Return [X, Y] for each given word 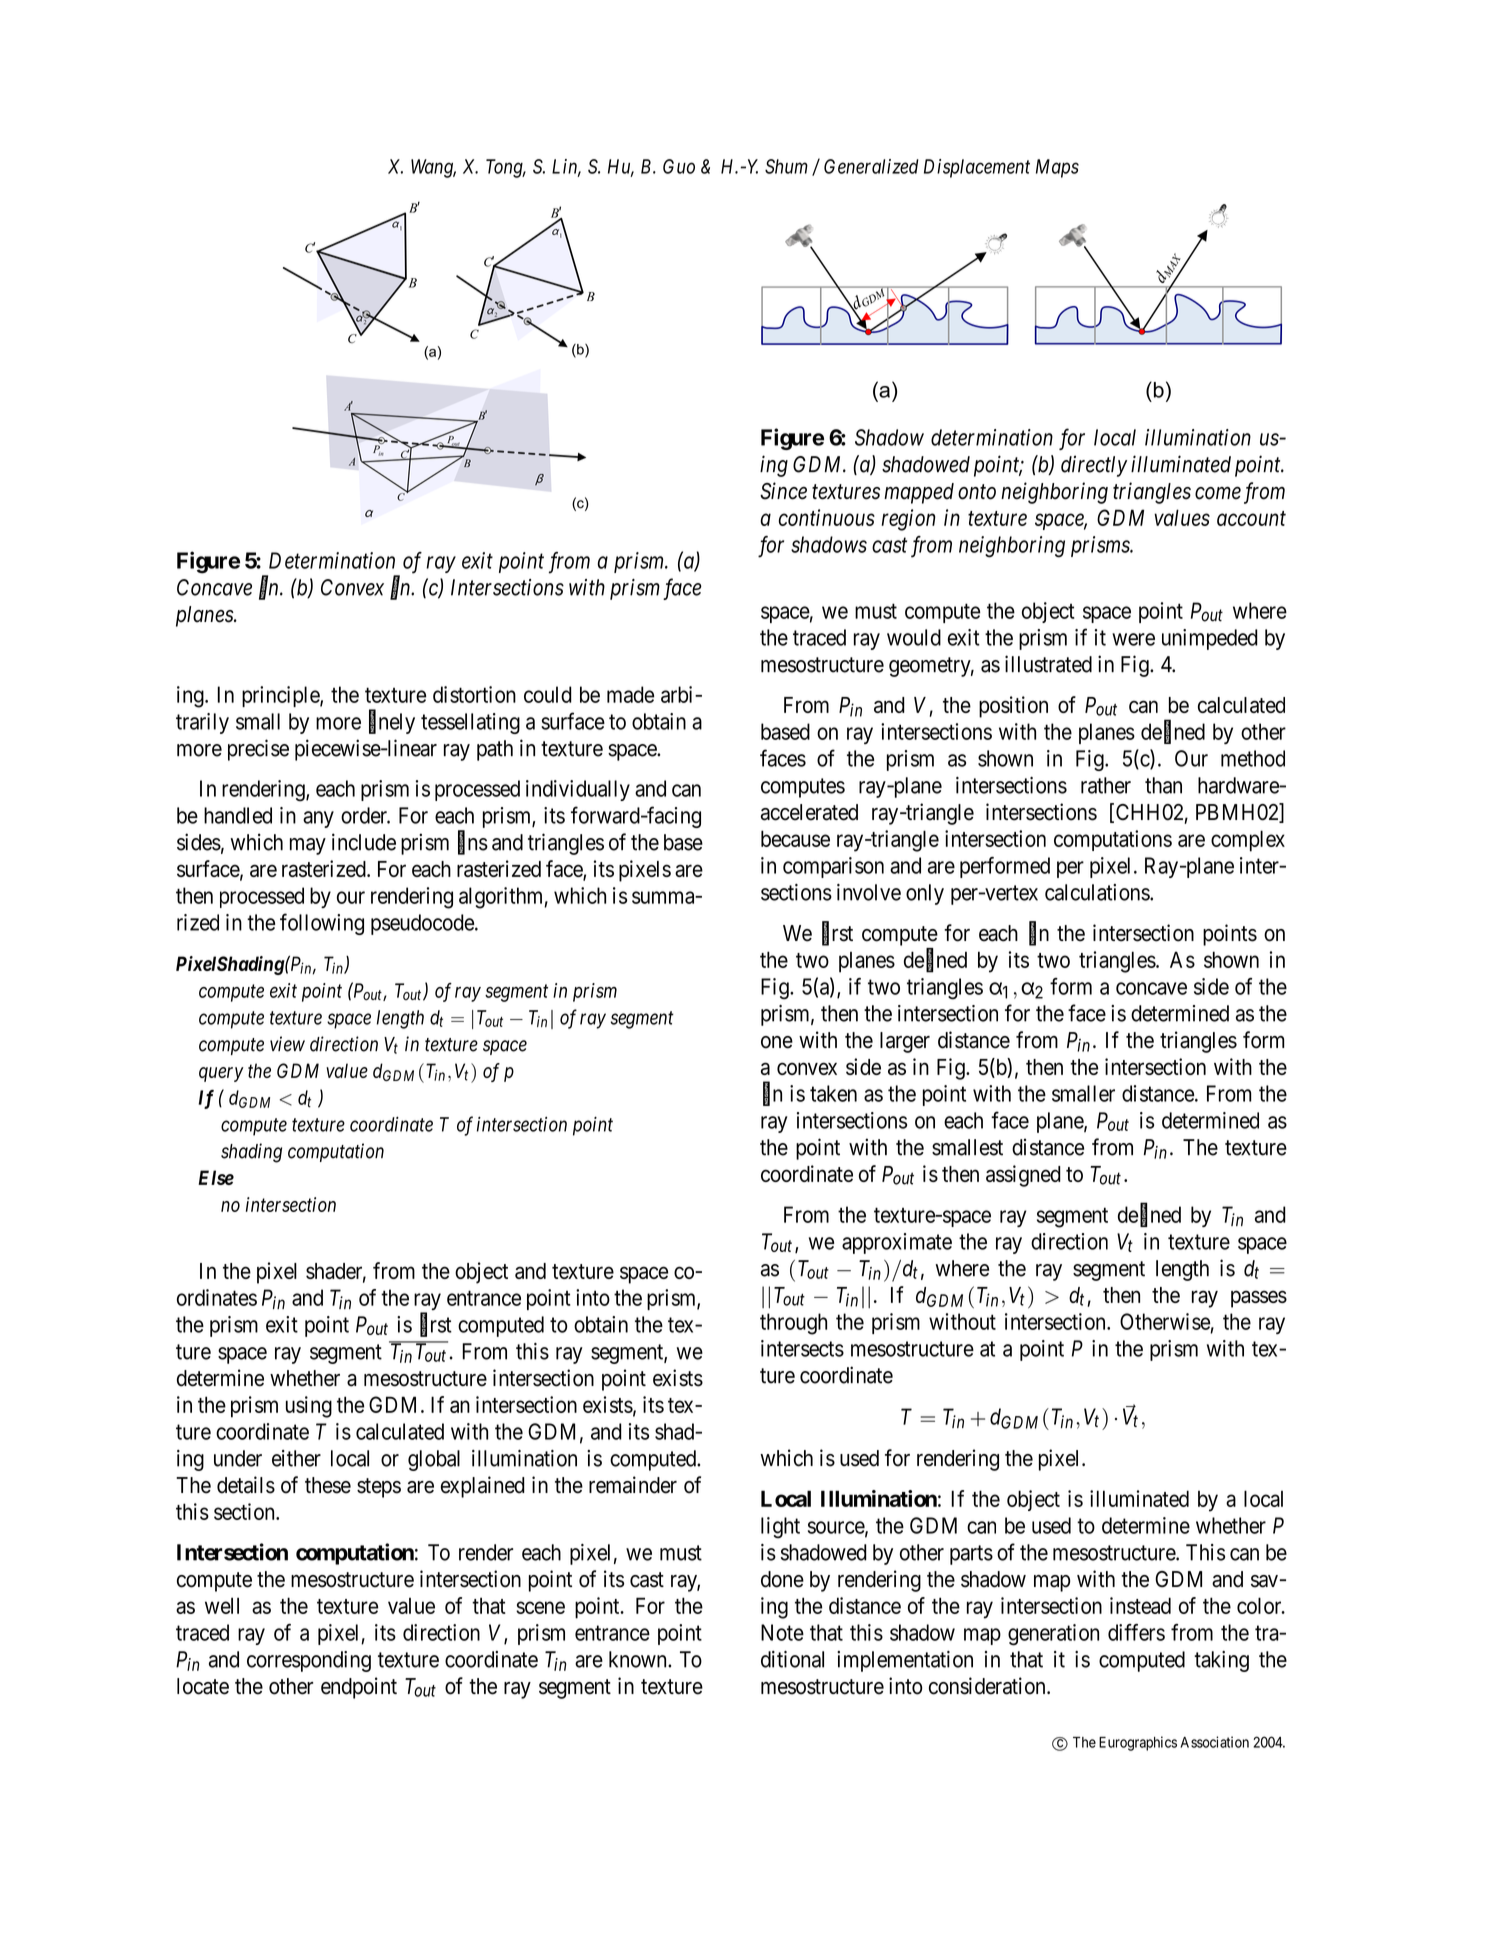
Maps [1057, 168]
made [630, 694]
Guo [679, 166]
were [1133, 639]
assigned [1023, 1176]
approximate [897, 1243]
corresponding [309, 1661]
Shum [786, 166]
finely [392, 723]
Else [216, 1177]
